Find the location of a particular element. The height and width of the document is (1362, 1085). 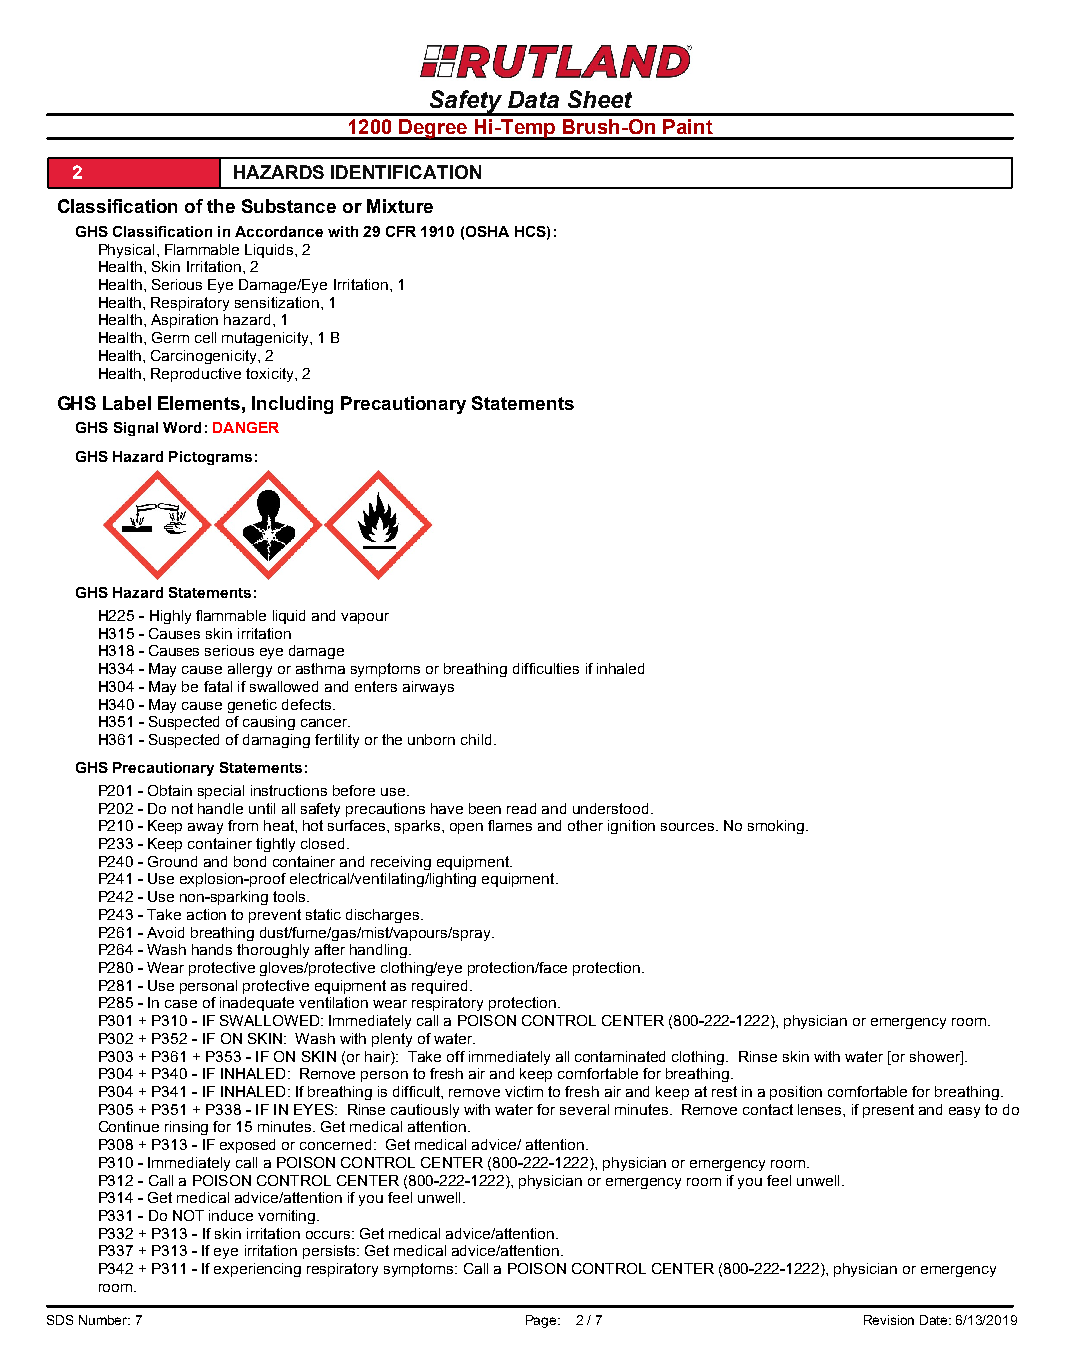

Word is located at coordinates (182, 427).
